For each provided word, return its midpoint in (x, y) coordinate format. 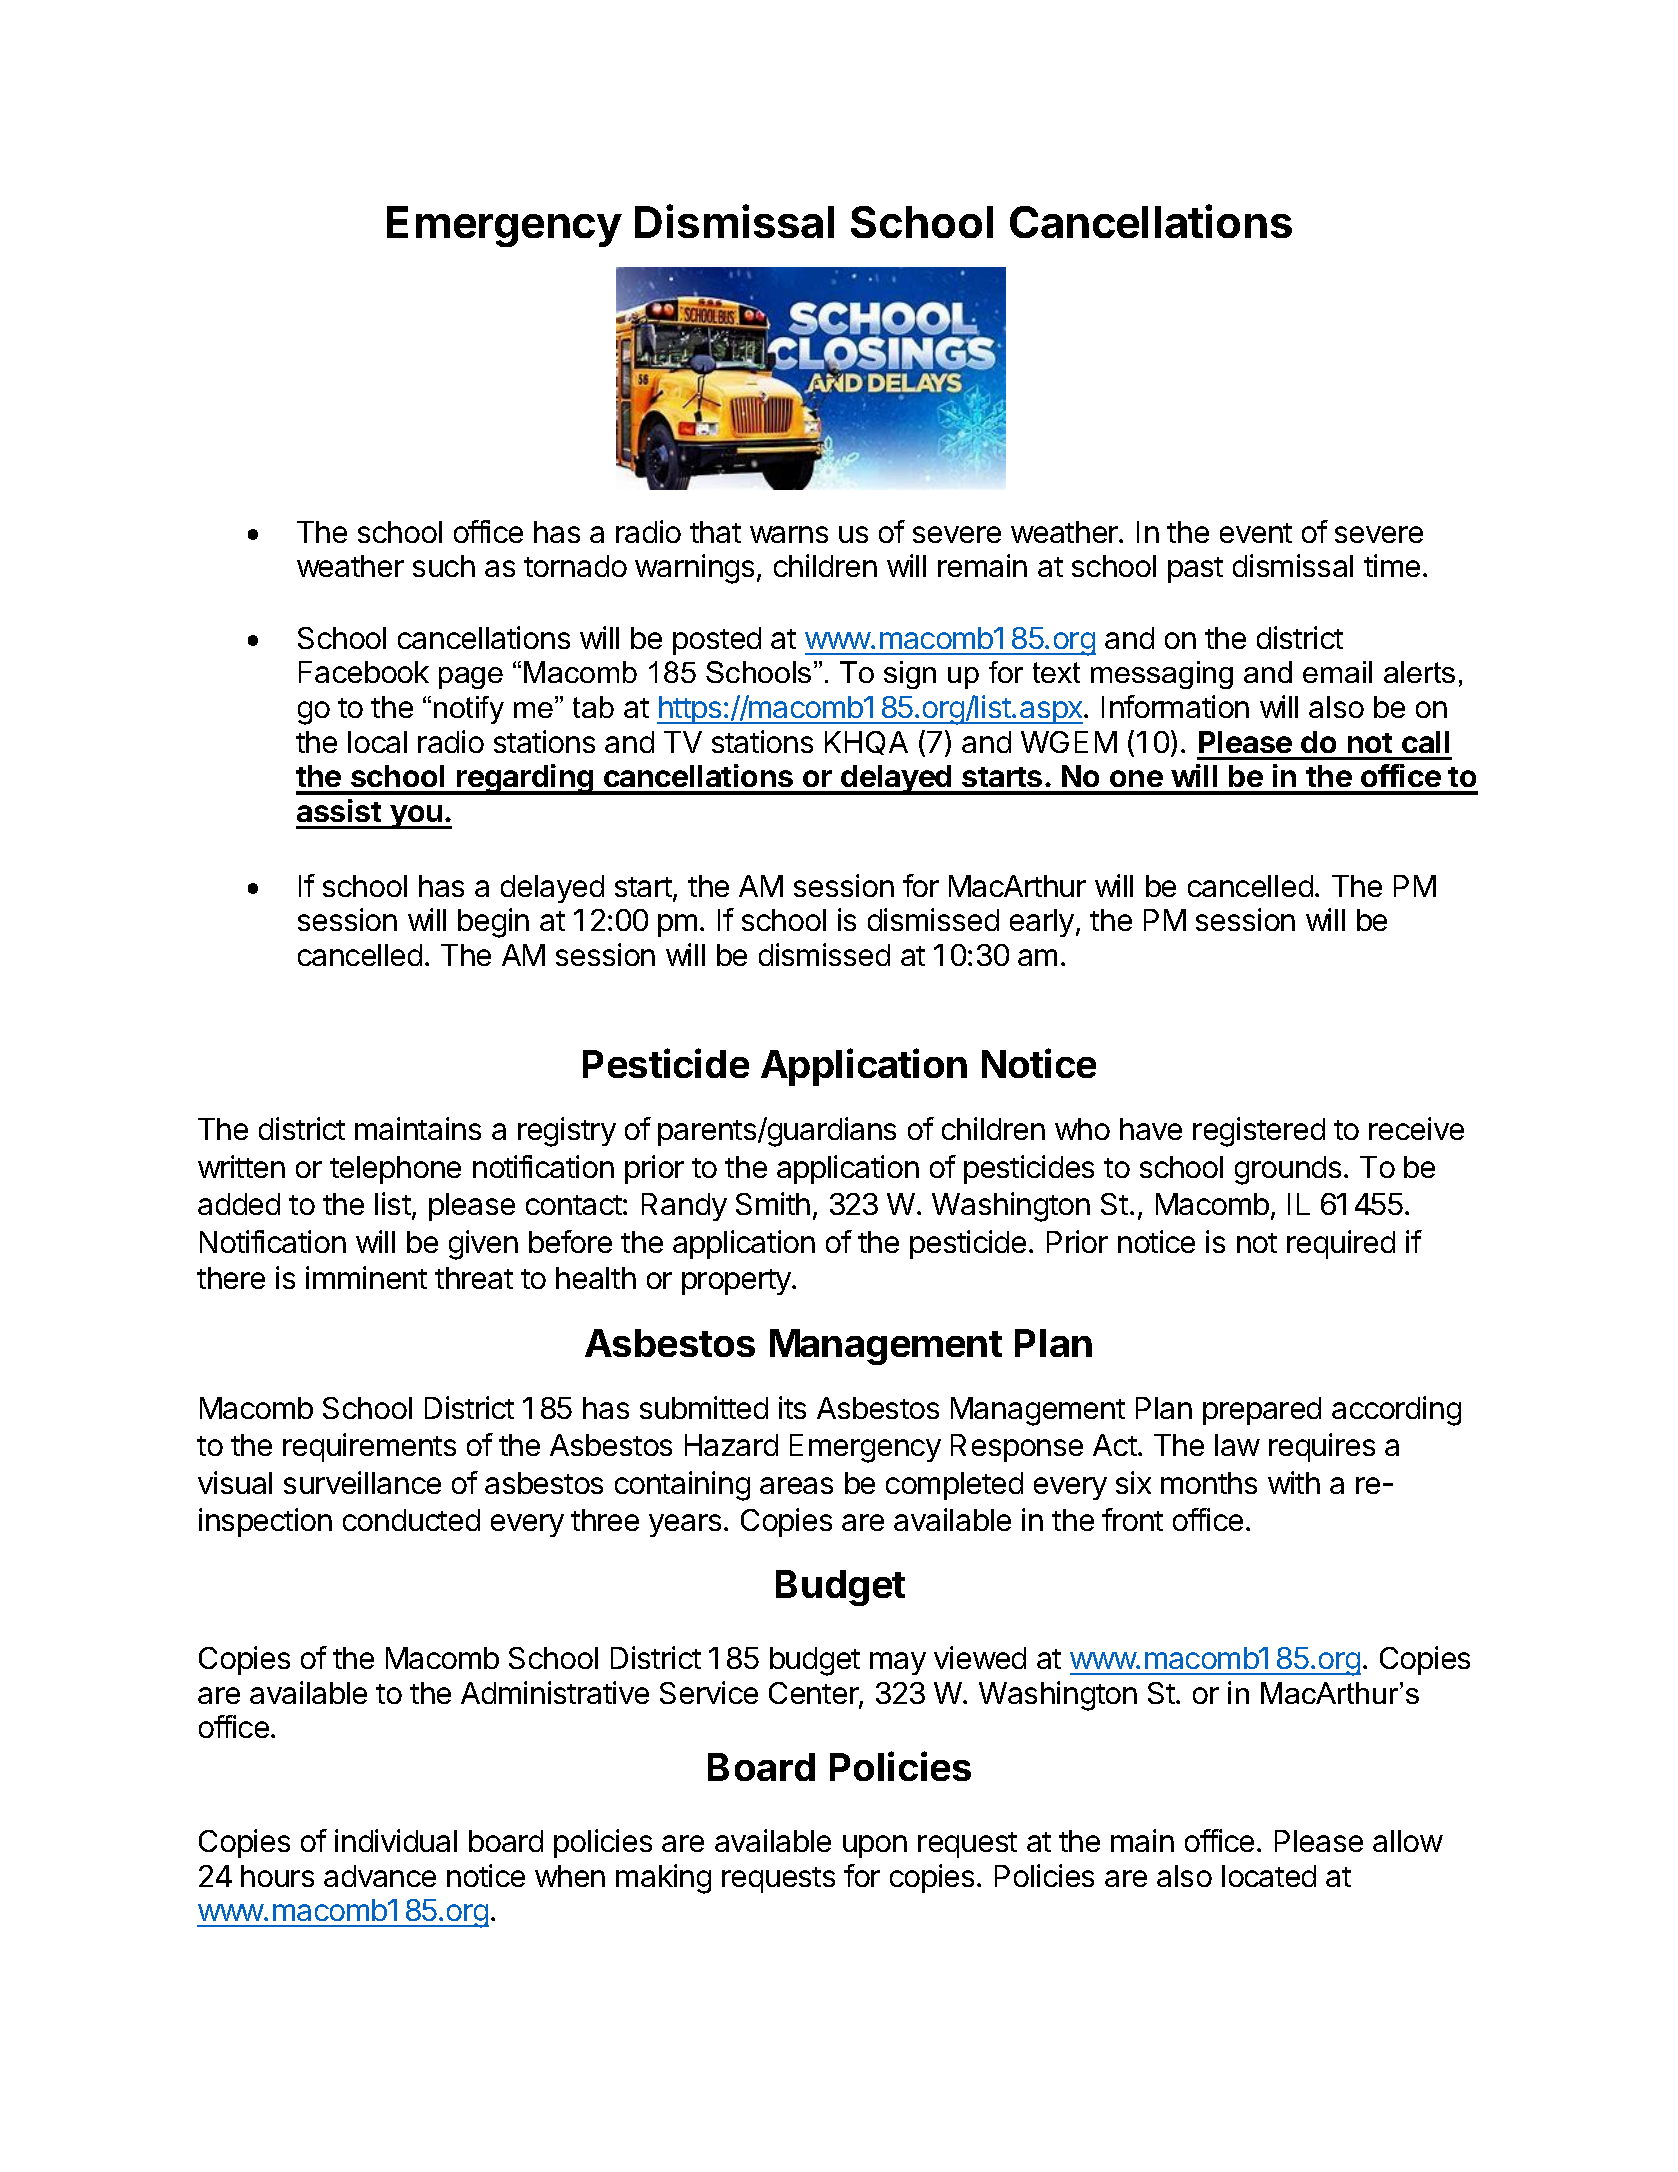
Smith (773, 1203)
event (1256, 533)
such (444, 566)
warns (789, 534)
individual (396, 1840)
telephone (395, 1170)
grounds (1288, 1170)
